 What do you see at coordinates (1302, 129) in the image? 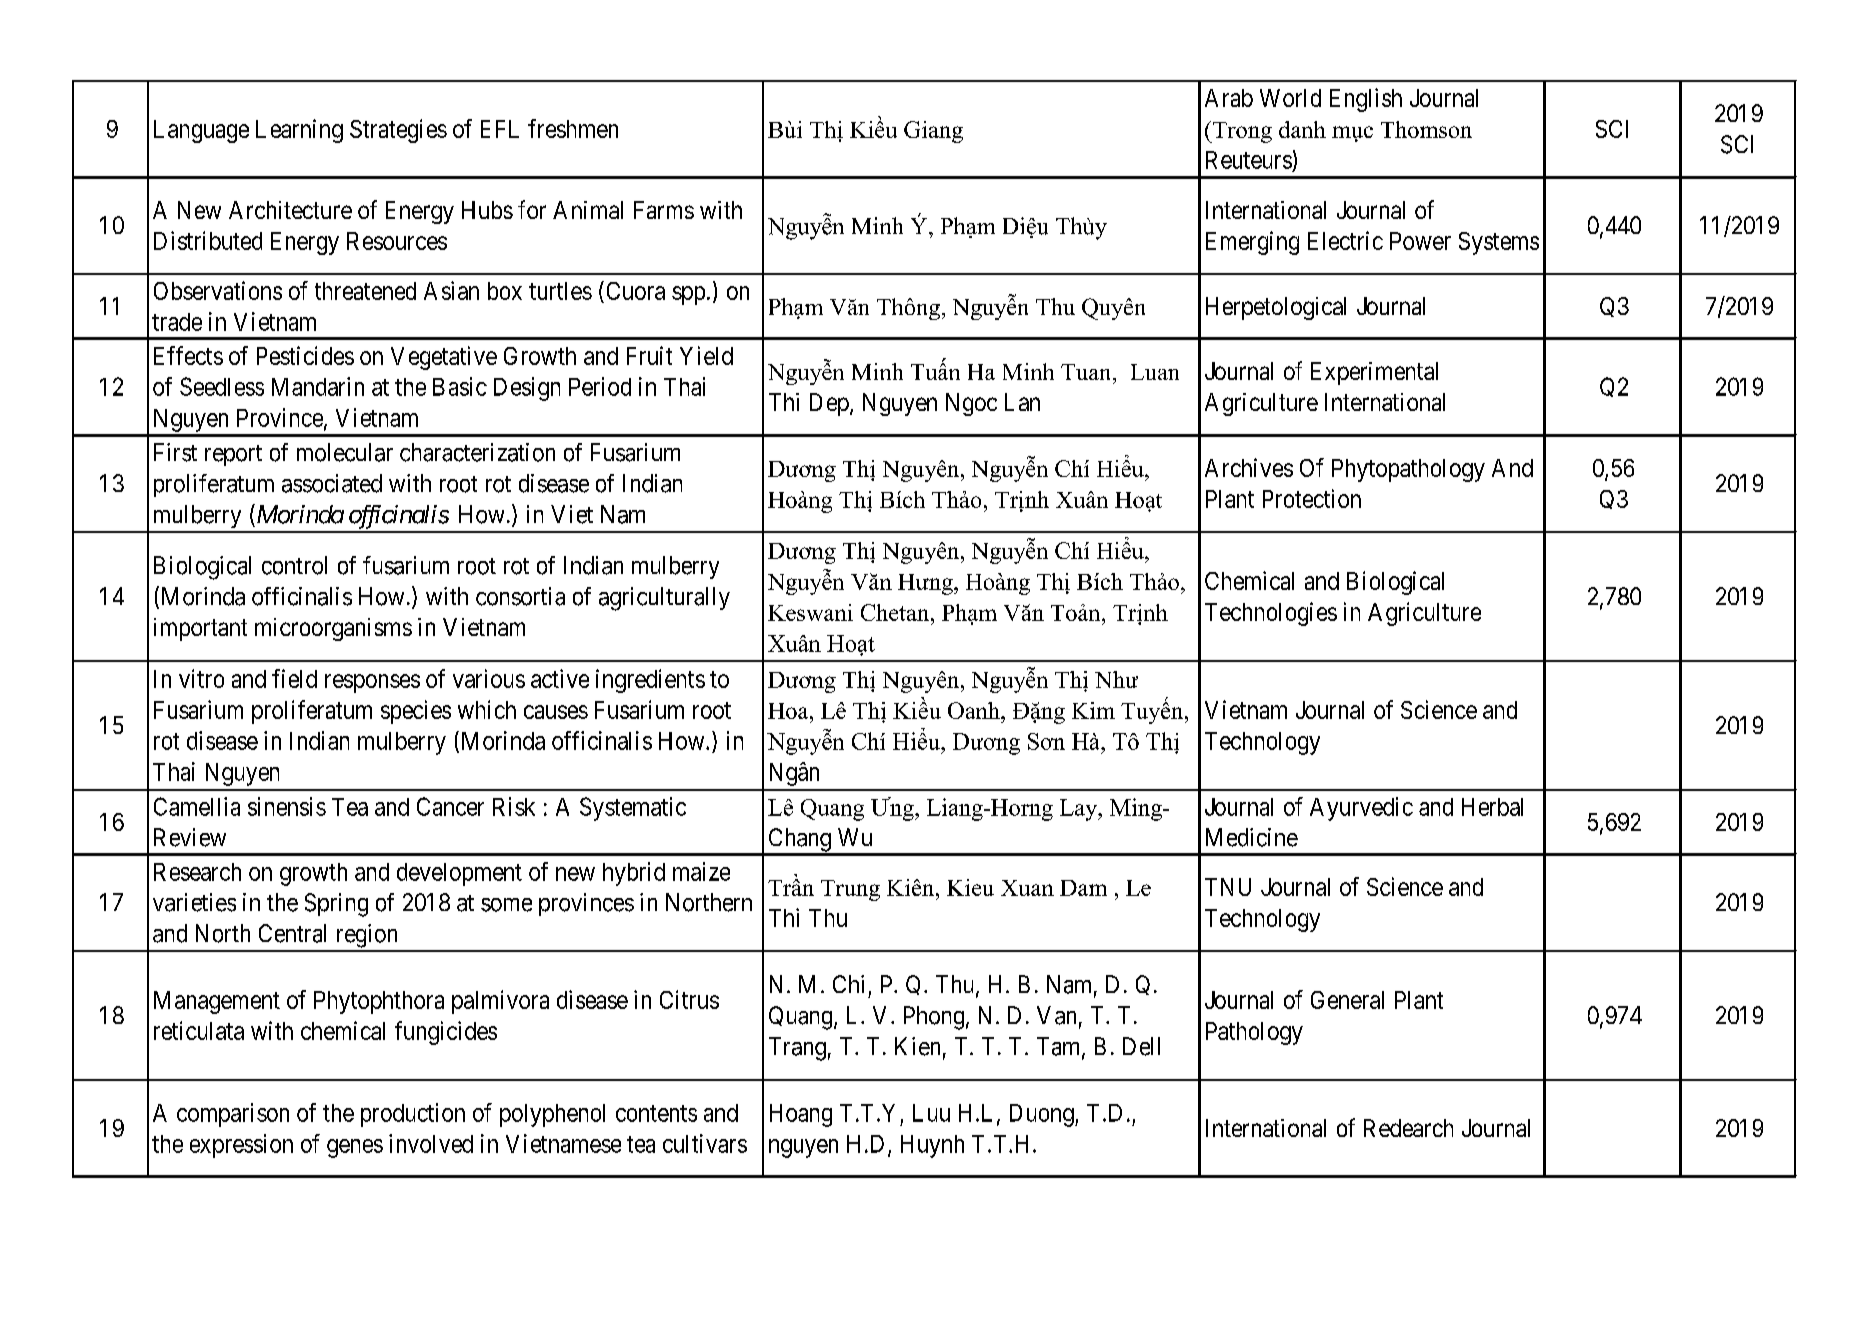
I see `danh` at bounding box center [1302, 129].
